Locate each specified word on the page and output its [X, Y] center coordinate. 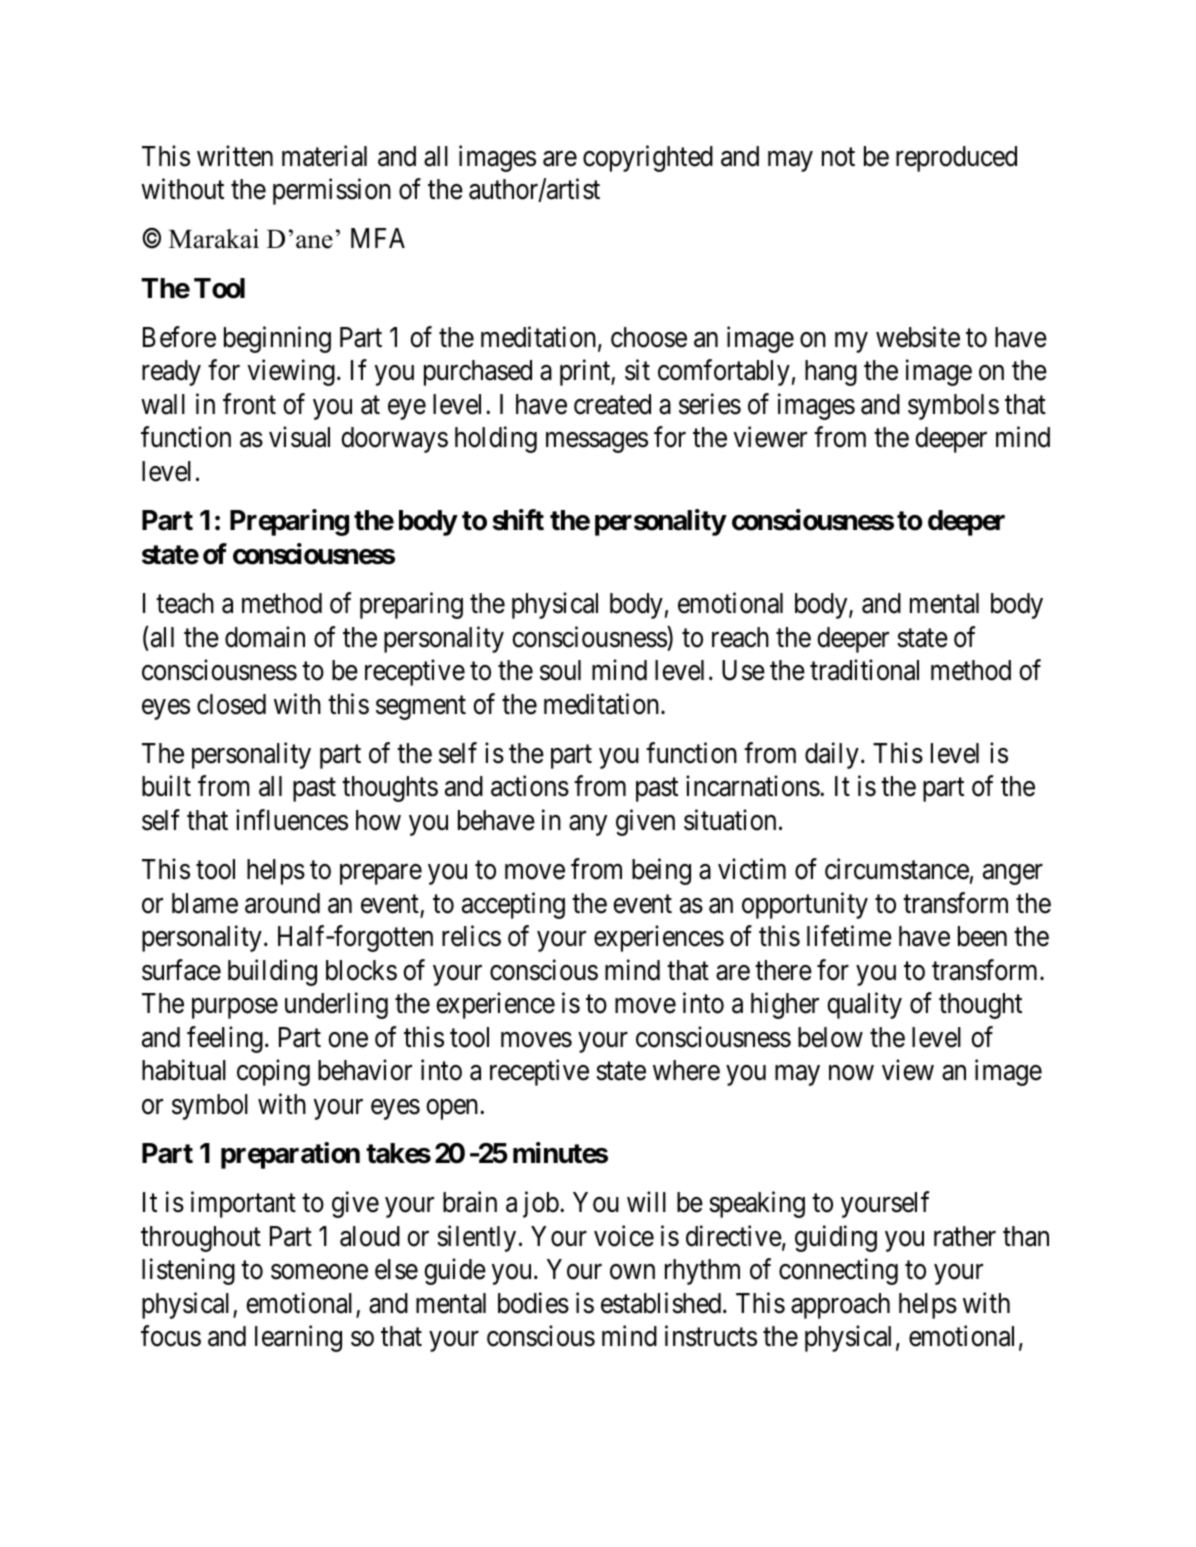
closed [231, 704]
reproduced [956, 159]
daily [832, 755]
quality [864, 1005]
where [686, 1070]
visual [299, 437]
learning [298, 1339]
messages [597, 443]
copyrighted [648, 158]
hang [831, 373]
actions [530, 786]
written [235, 156]
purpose [235, 1009]
